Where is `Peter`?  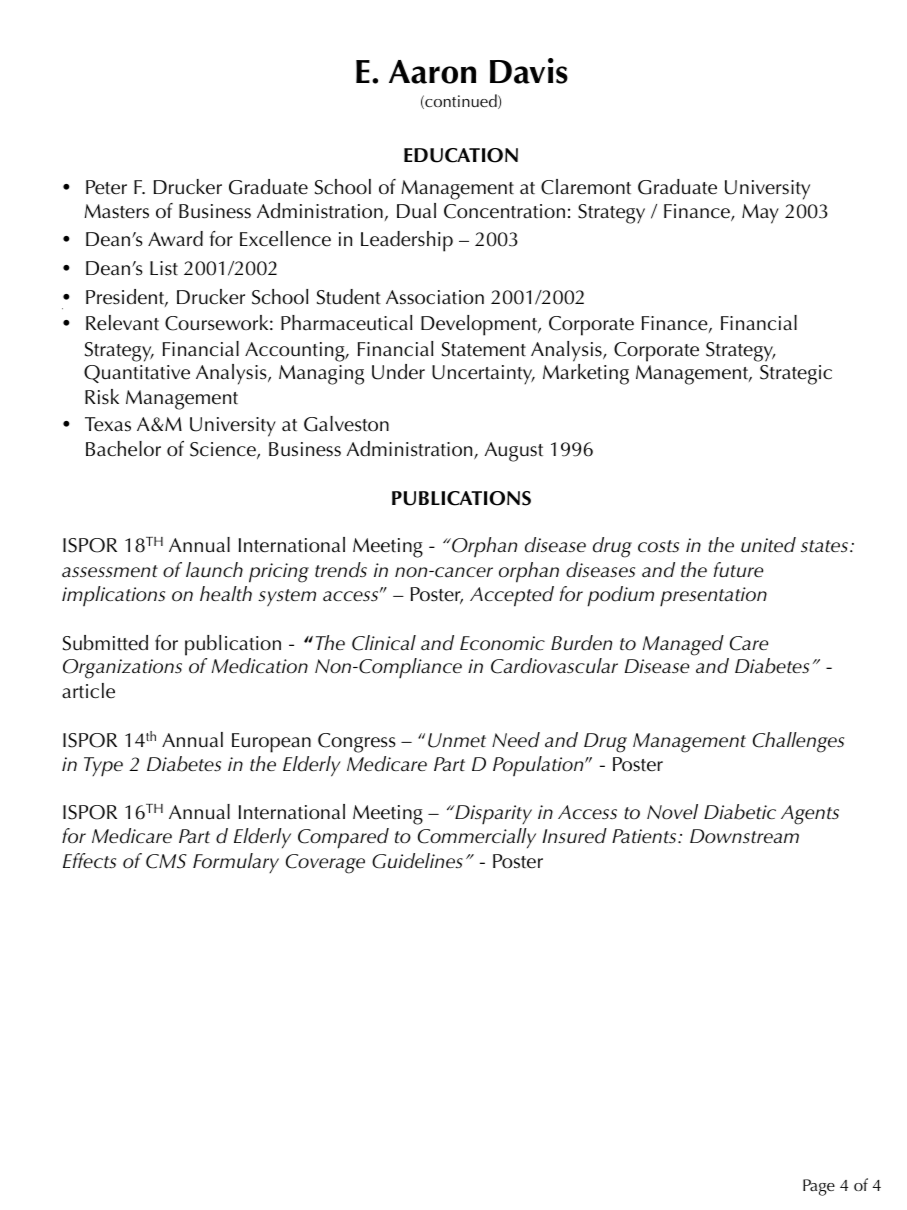 Peter is located at coordinates (106, 187).
